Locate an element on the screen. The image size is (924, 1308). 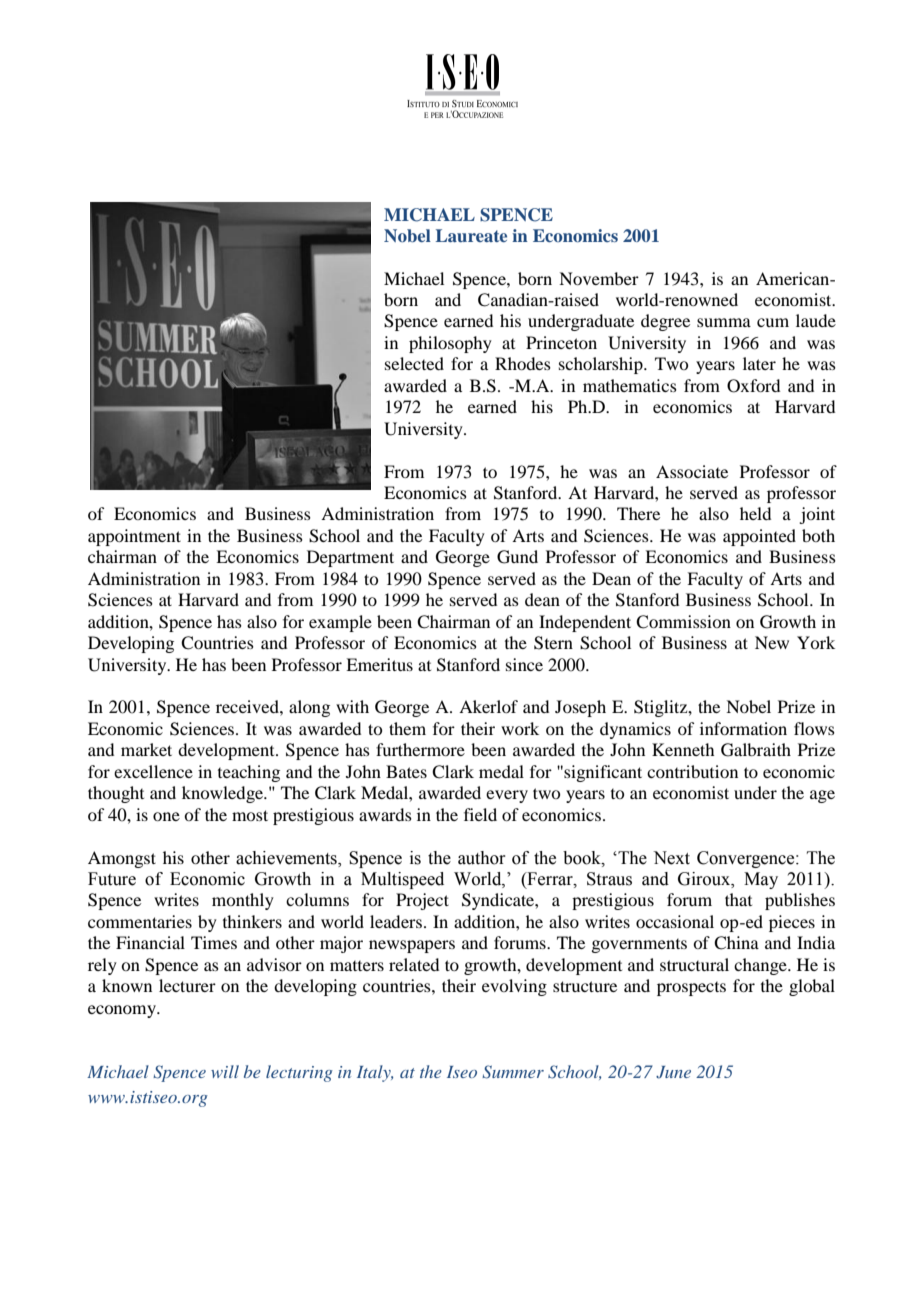
Commission is located at coordinates (683, 622).
